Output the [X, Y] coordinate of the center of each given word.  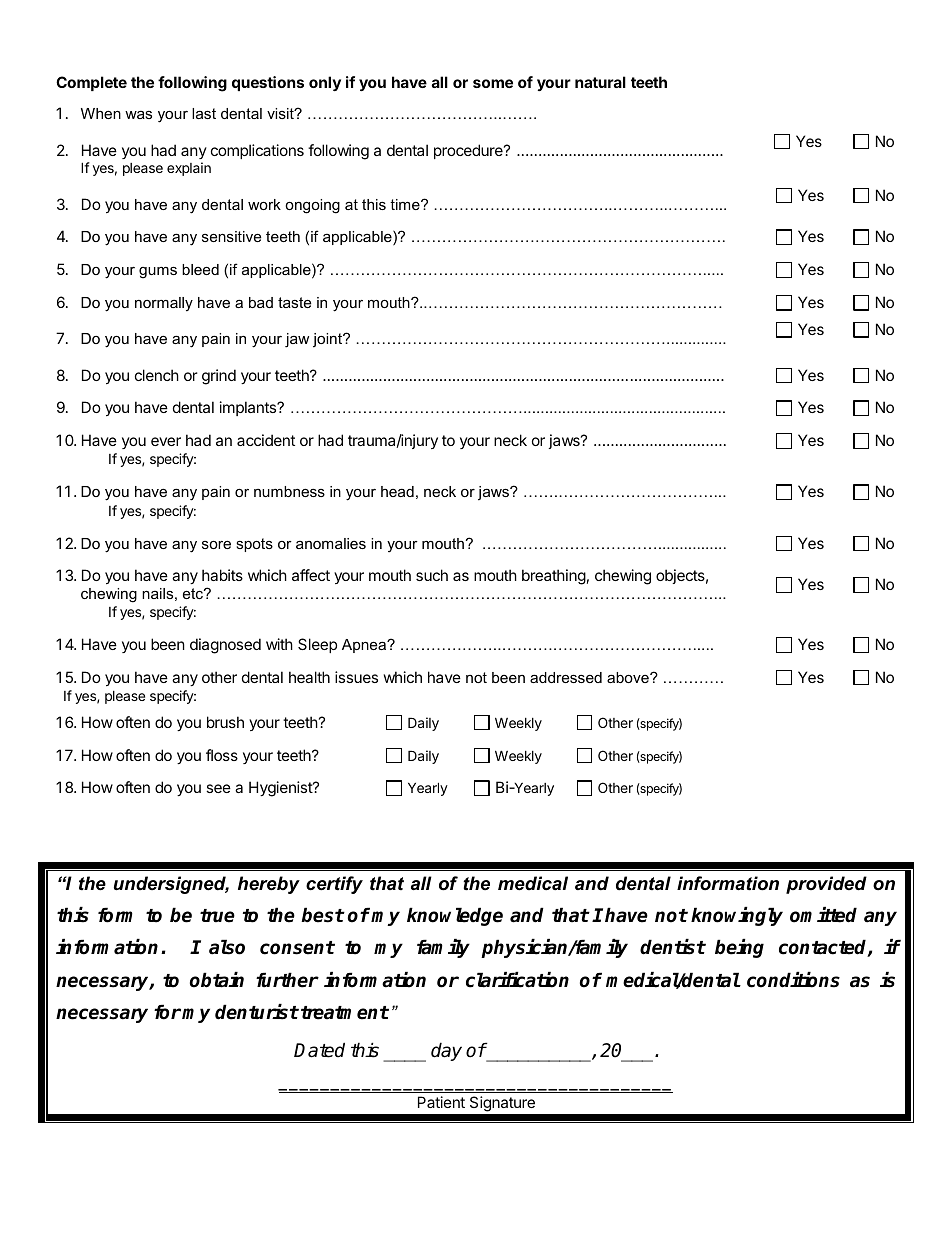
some [493, 83]
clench [157, 375]
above [629, 677]
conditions [793, 980]
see [218, 788]
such [432, 575]
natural [600, 82]
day [446, 1051]
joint [328, 340]
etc [194, 593]
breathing [554, 577]
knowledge [455, 916]
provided [826, 885]
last [204, 113]
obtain [217, 980]
